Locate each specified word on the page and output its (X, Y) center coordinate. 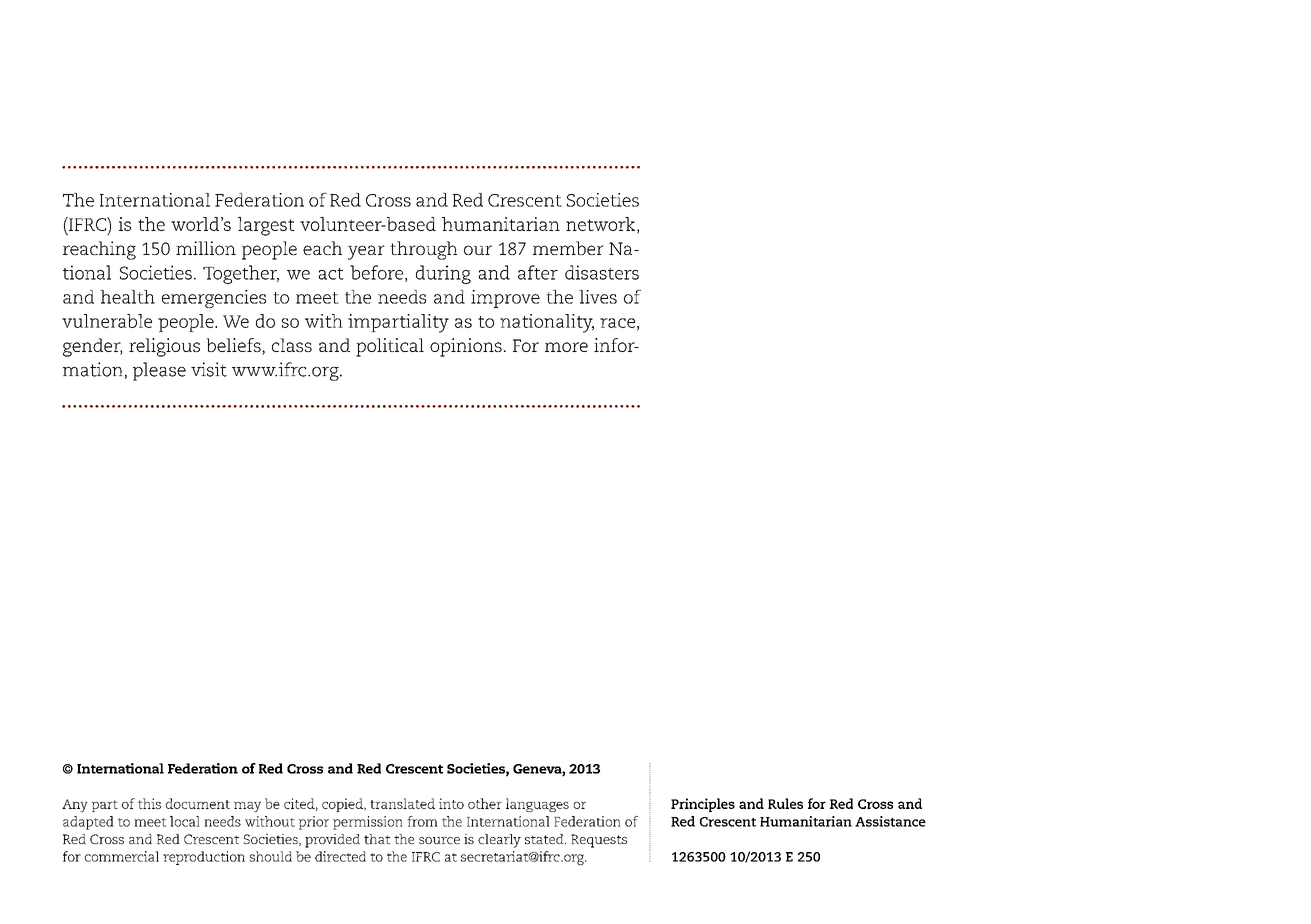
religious (164, 347)
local (185, 821)
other (485, 803)
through (423, 250)
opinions (466, 347)
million (206, 248)
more (566, 347)
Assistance (890, 821)
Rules (785, 803)
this (149, 803)
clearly (499, 841)
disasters (602, 272)
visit (209, 369)
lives (598, 297)
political (390, 347)
